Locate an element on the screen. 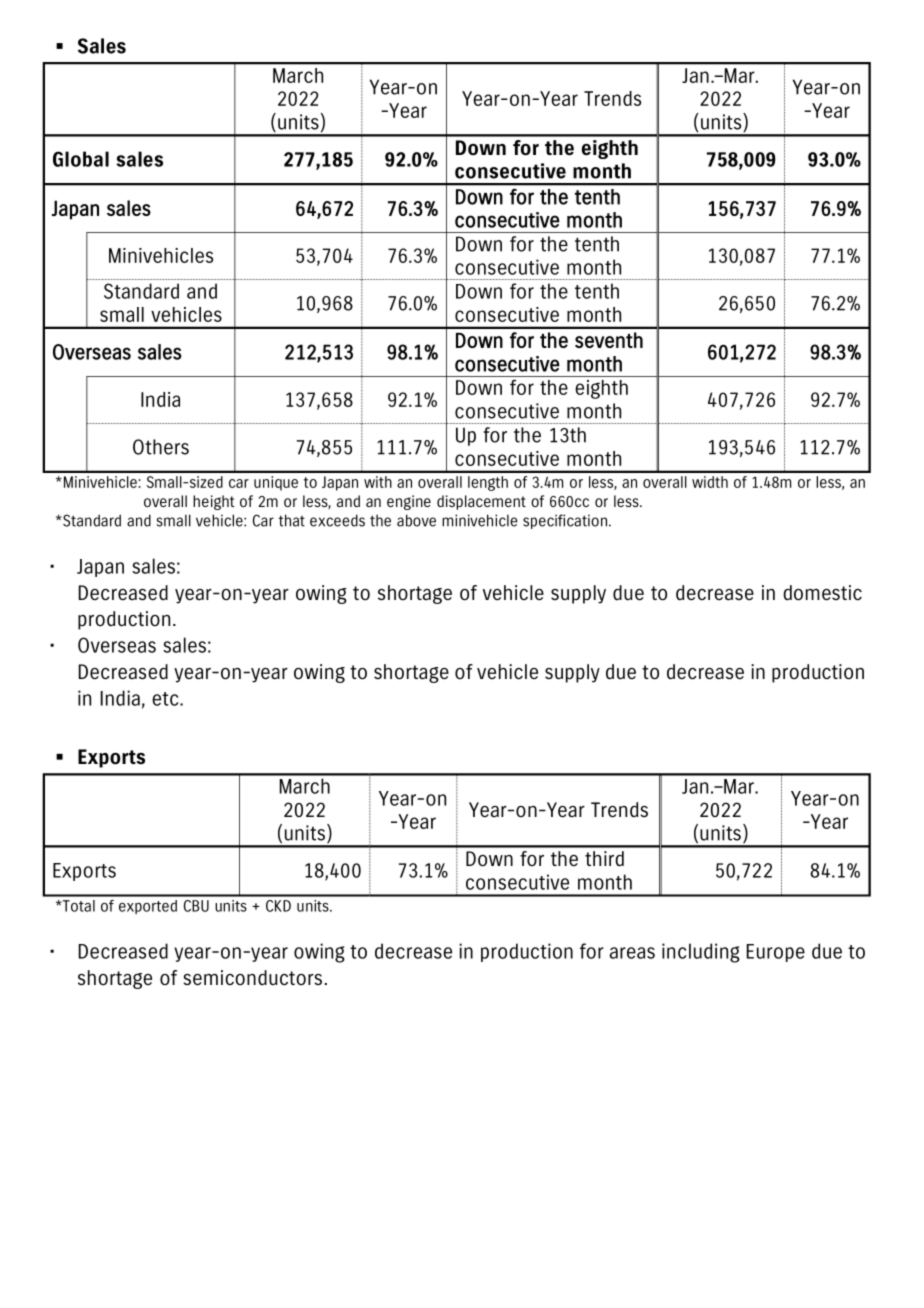 This screenshot has width=924, height=1308. domestic is located at coordinates (822, 593).
